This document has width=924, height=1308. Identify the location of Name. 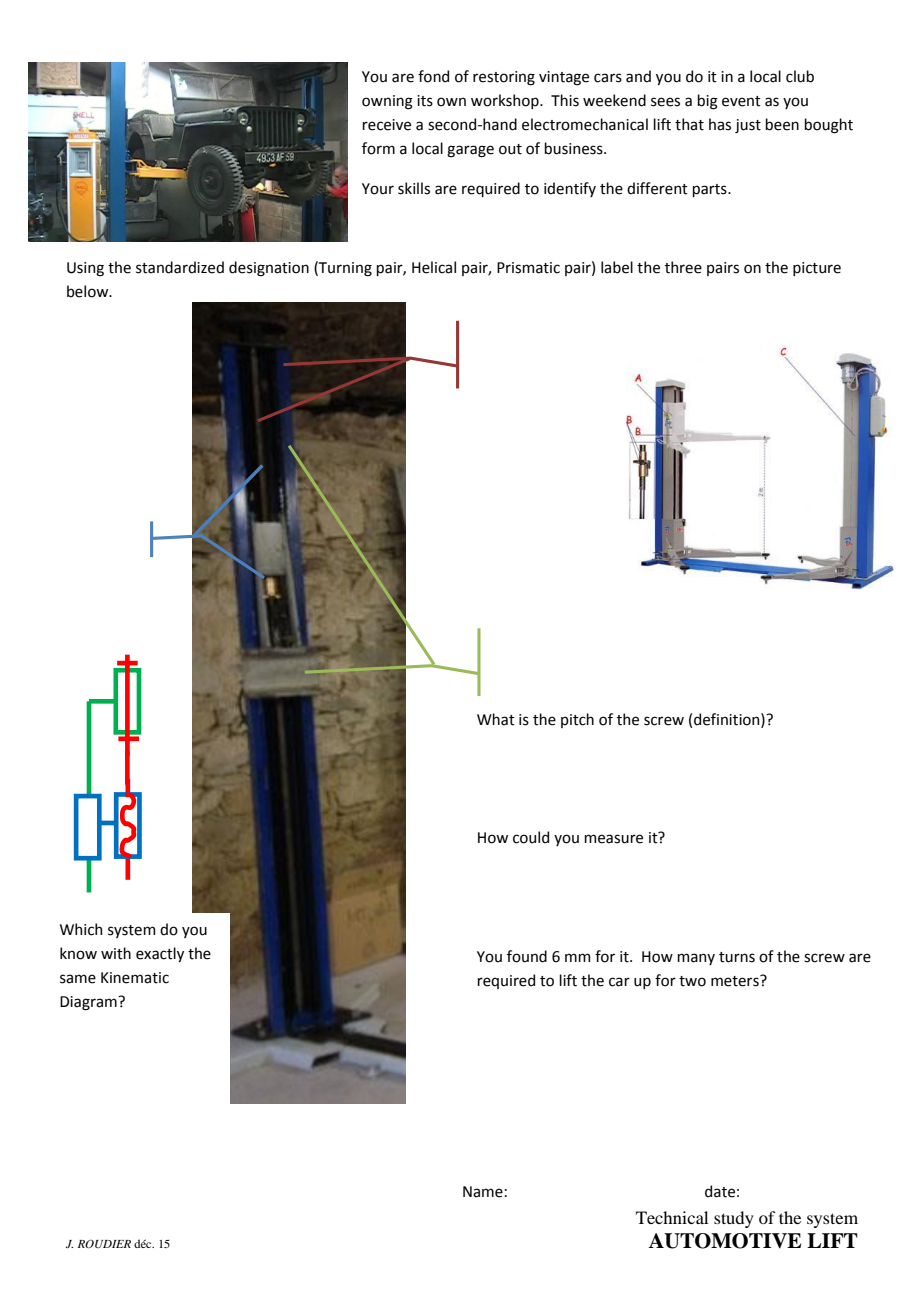
(483, 1192).
